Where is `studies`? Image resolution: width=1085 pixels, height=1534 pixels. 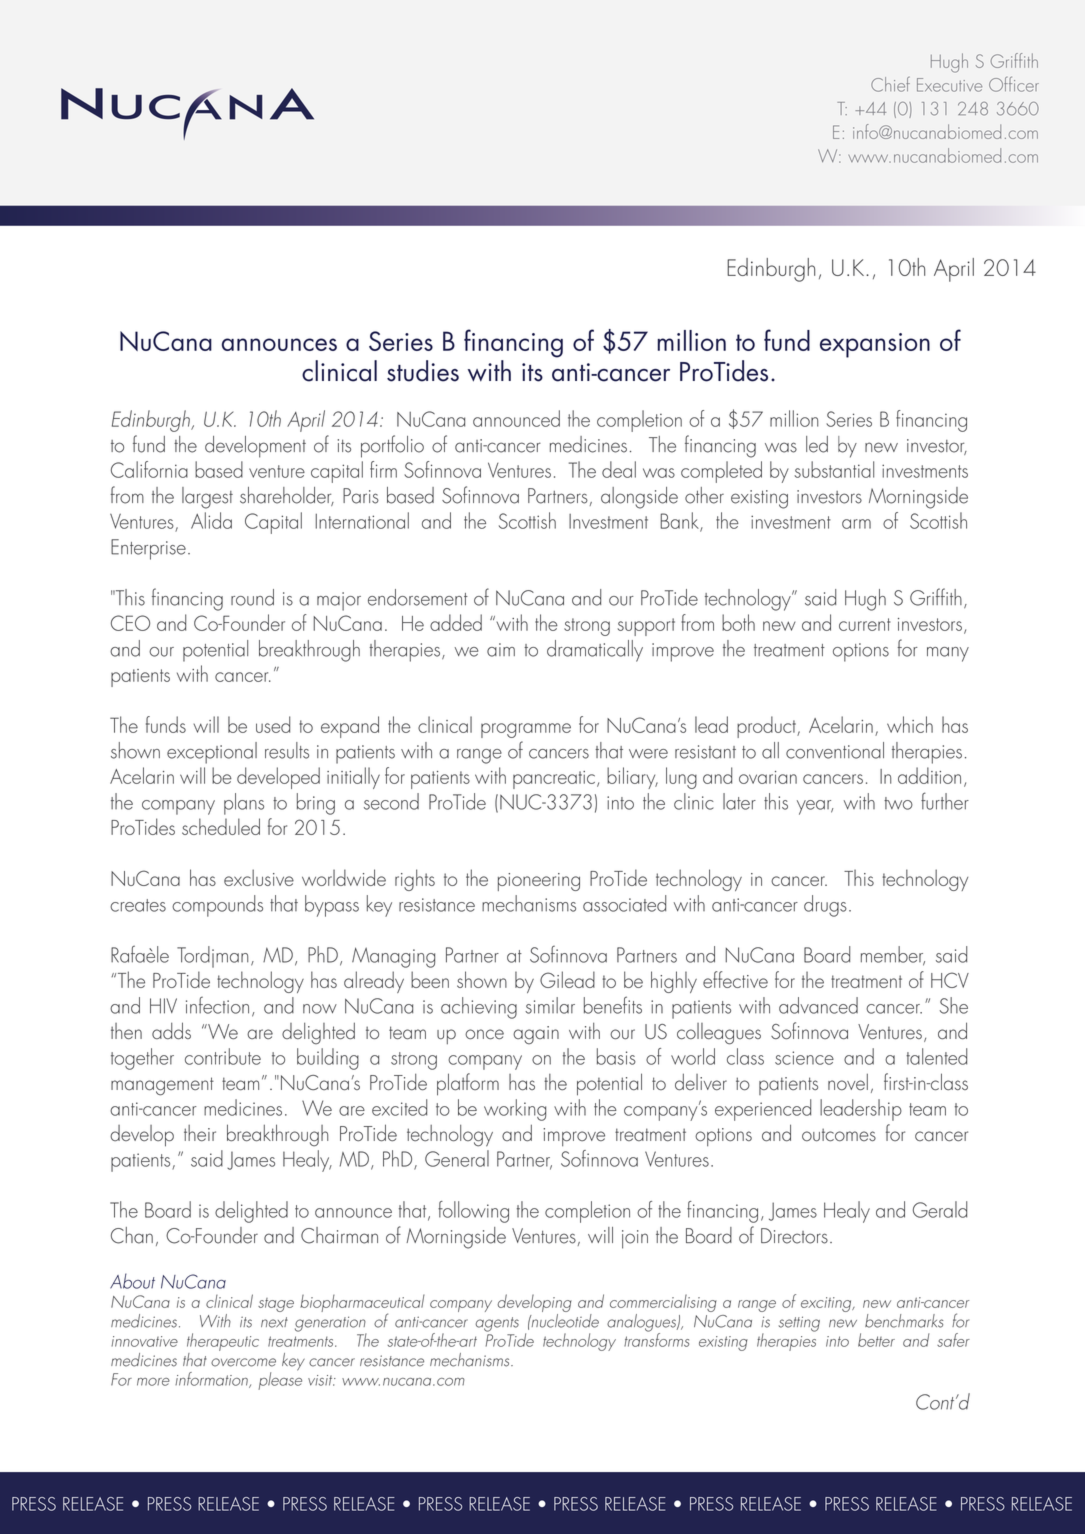
studies is located at coordinates (423, 371).
